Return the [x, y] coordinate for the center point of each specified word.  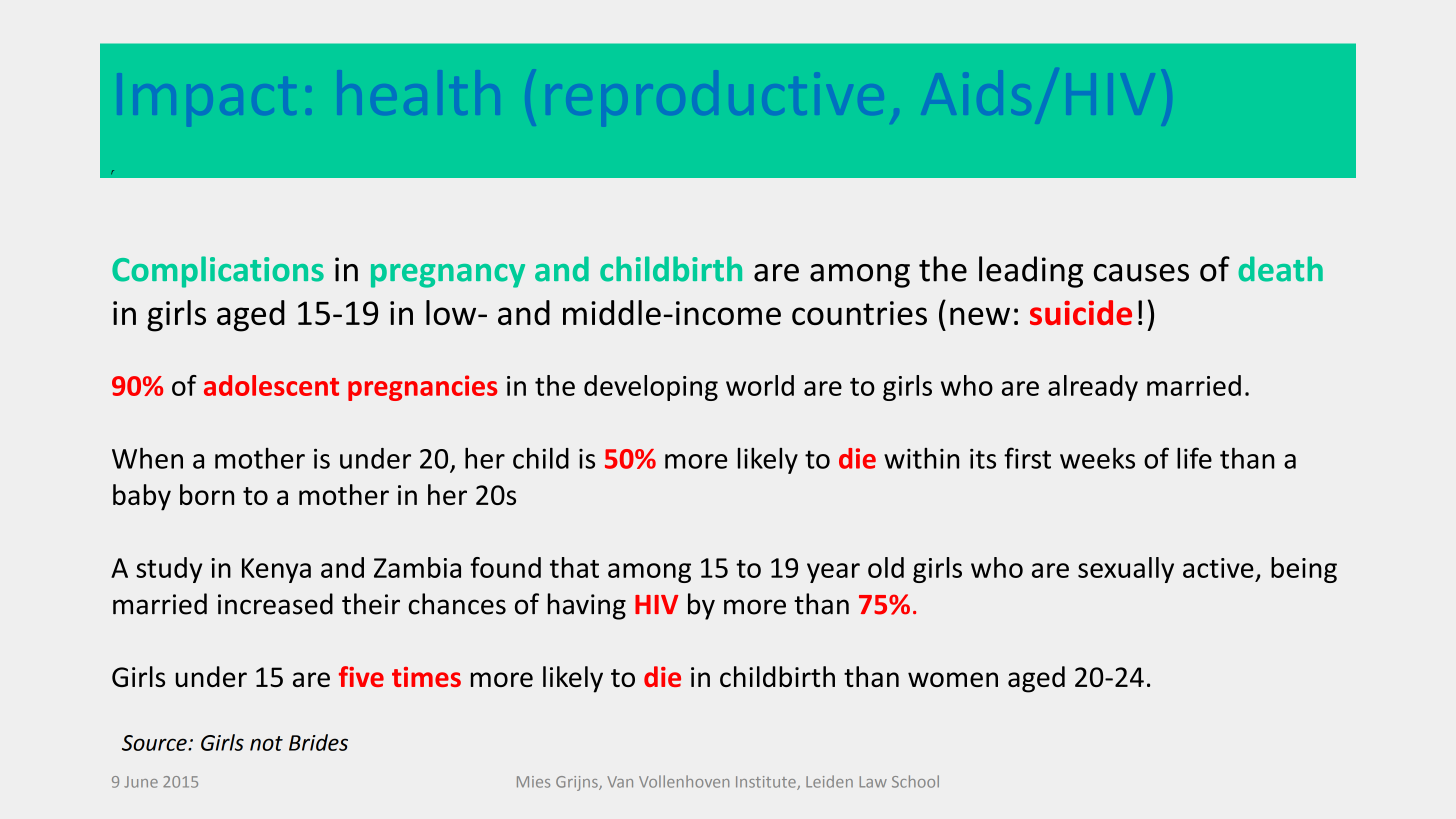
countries [859, 313]
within [921, 458]
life [1194, 458]
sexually [1126, 570]
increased [275, 604]
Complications [218, 272]
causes [1141, 273]
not [266, 743]
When [147, 458]
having [587, 606]
